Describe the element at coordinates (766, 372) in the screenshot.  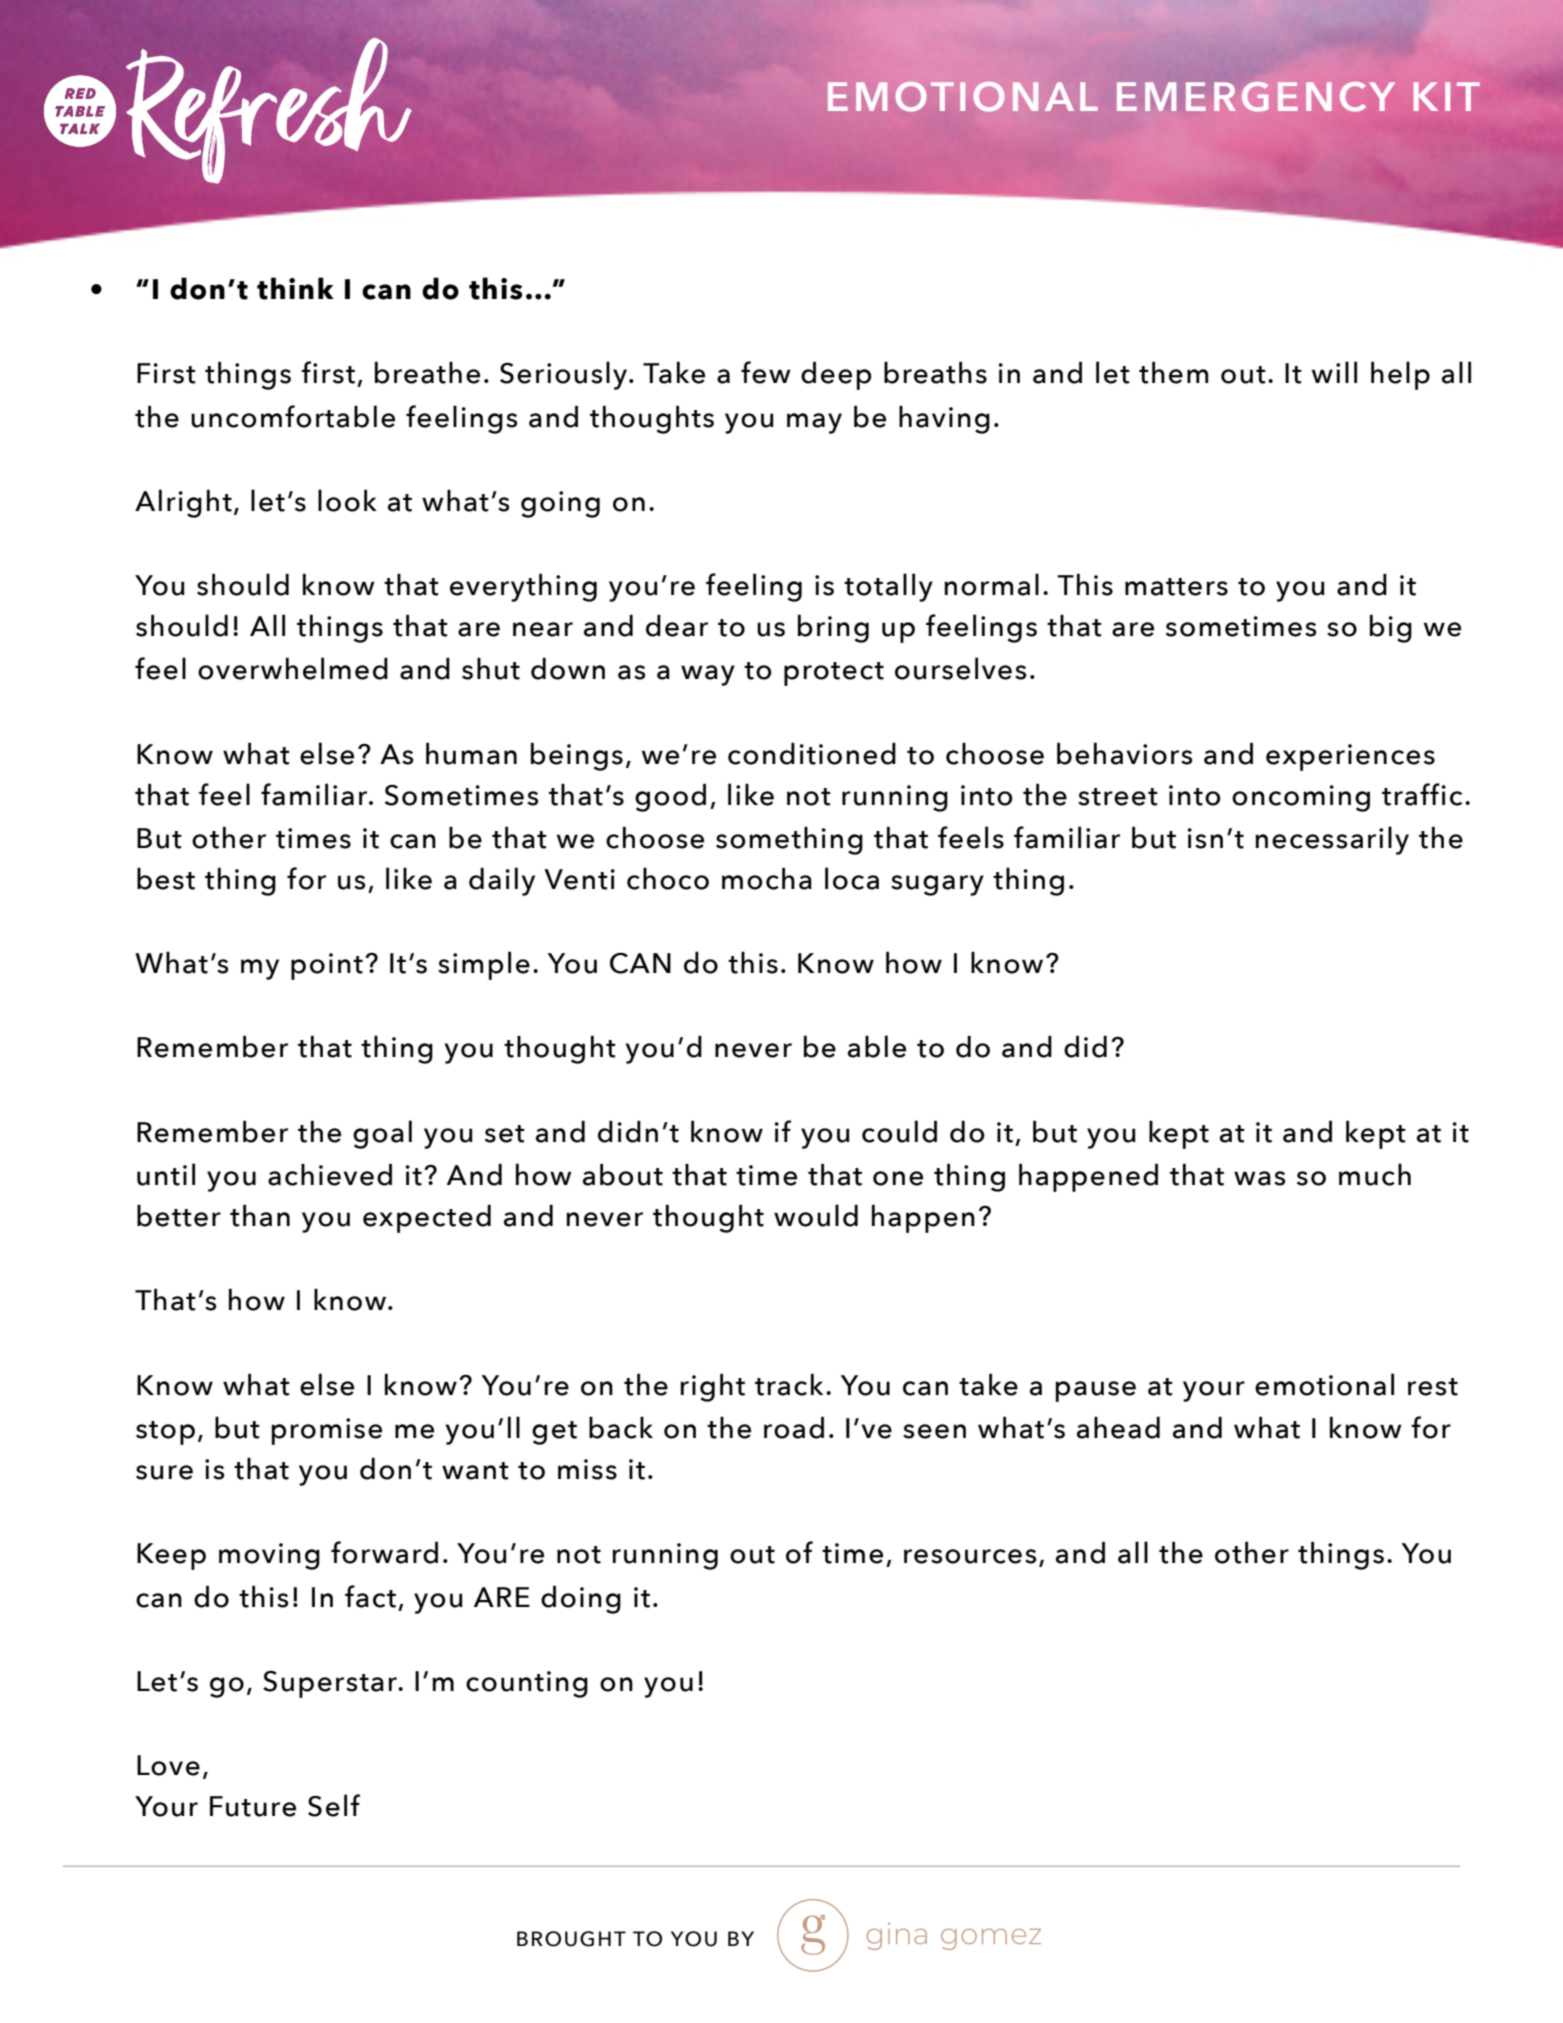
I see `few` at that location.
